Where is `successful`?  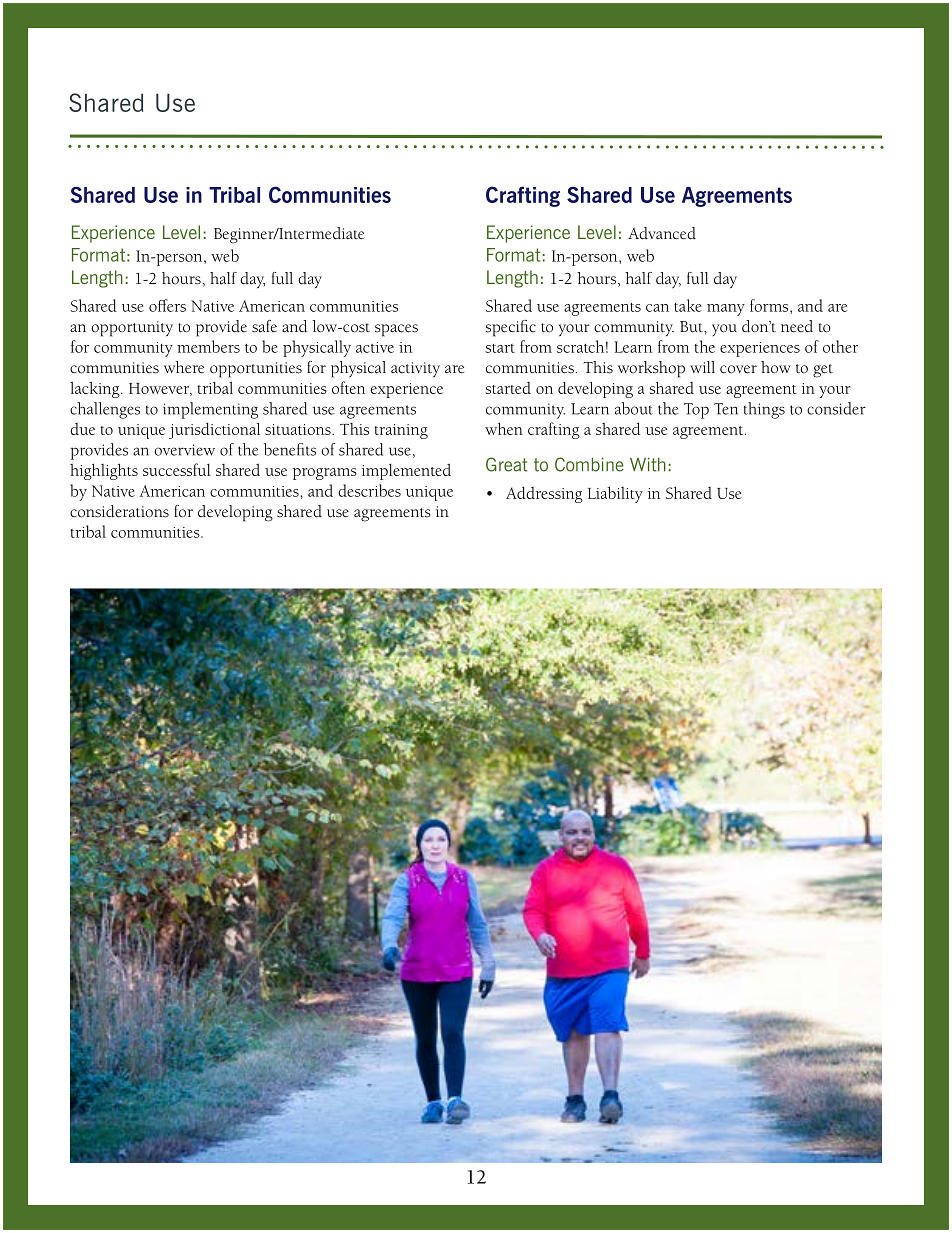
successful is located at coordinates (177, 469).
